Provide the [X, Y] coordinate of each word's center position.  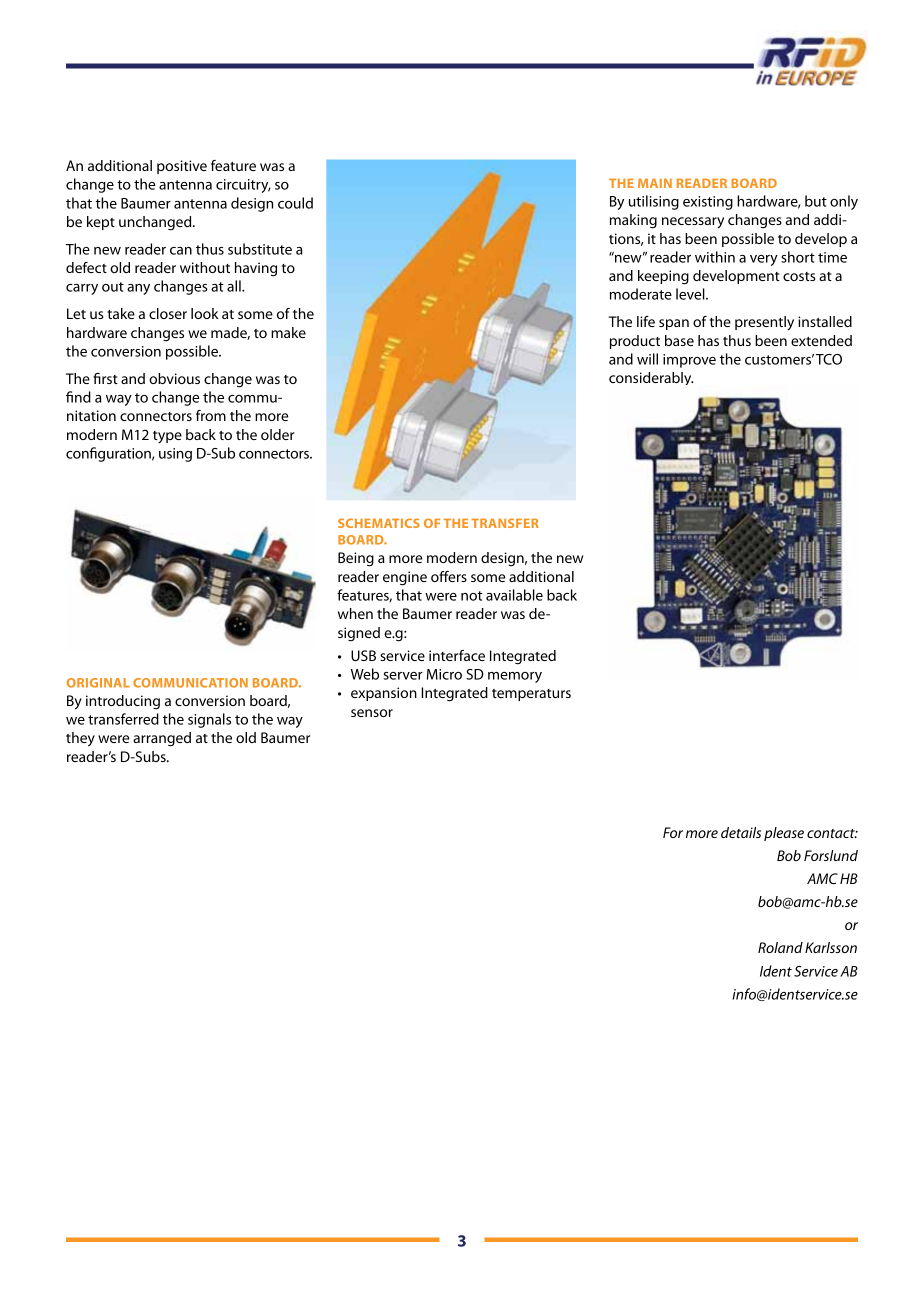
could [295, 203]
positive [182, 167]
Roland [780, 947]
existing [708, 203]
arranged [162, 739]
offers [449, 576]
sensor [372, 713]
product [635, 342]
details [741, 832]
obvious [174, 378]
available [514, 595]
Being [356, 559]
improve [689, 361]
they [80, 739]
